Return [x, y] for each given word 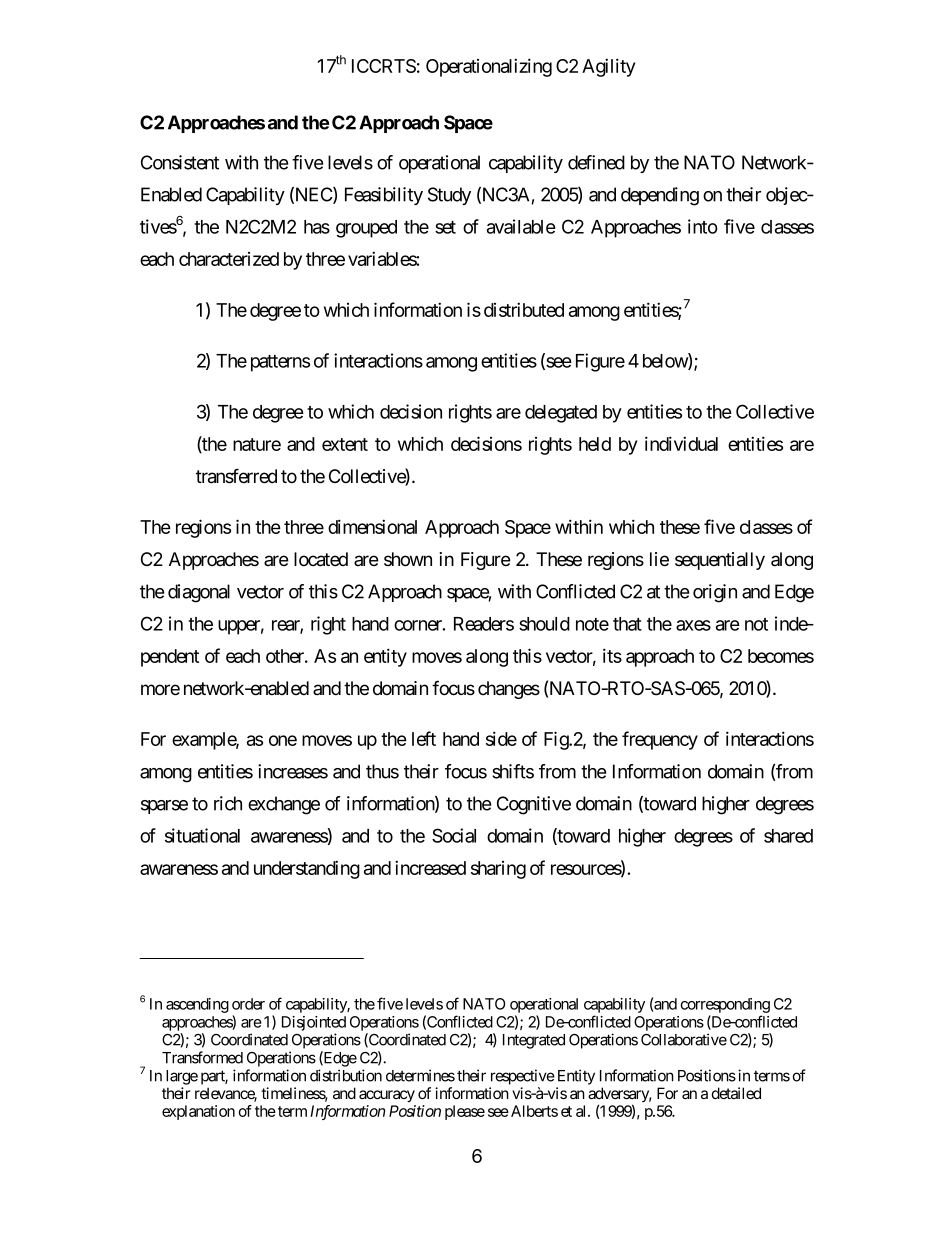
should [544, 624]
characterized [229, 259]
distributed [524, 309]
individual [681, 443]
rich [228, 803]
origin [715, 593]
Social [454, 835]
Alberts [534, 1111]
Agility [608, 67]
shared [788, 836]
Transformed [202, 1057]
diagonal [199, 593]
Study [449, 196]
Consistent [180, 162]
